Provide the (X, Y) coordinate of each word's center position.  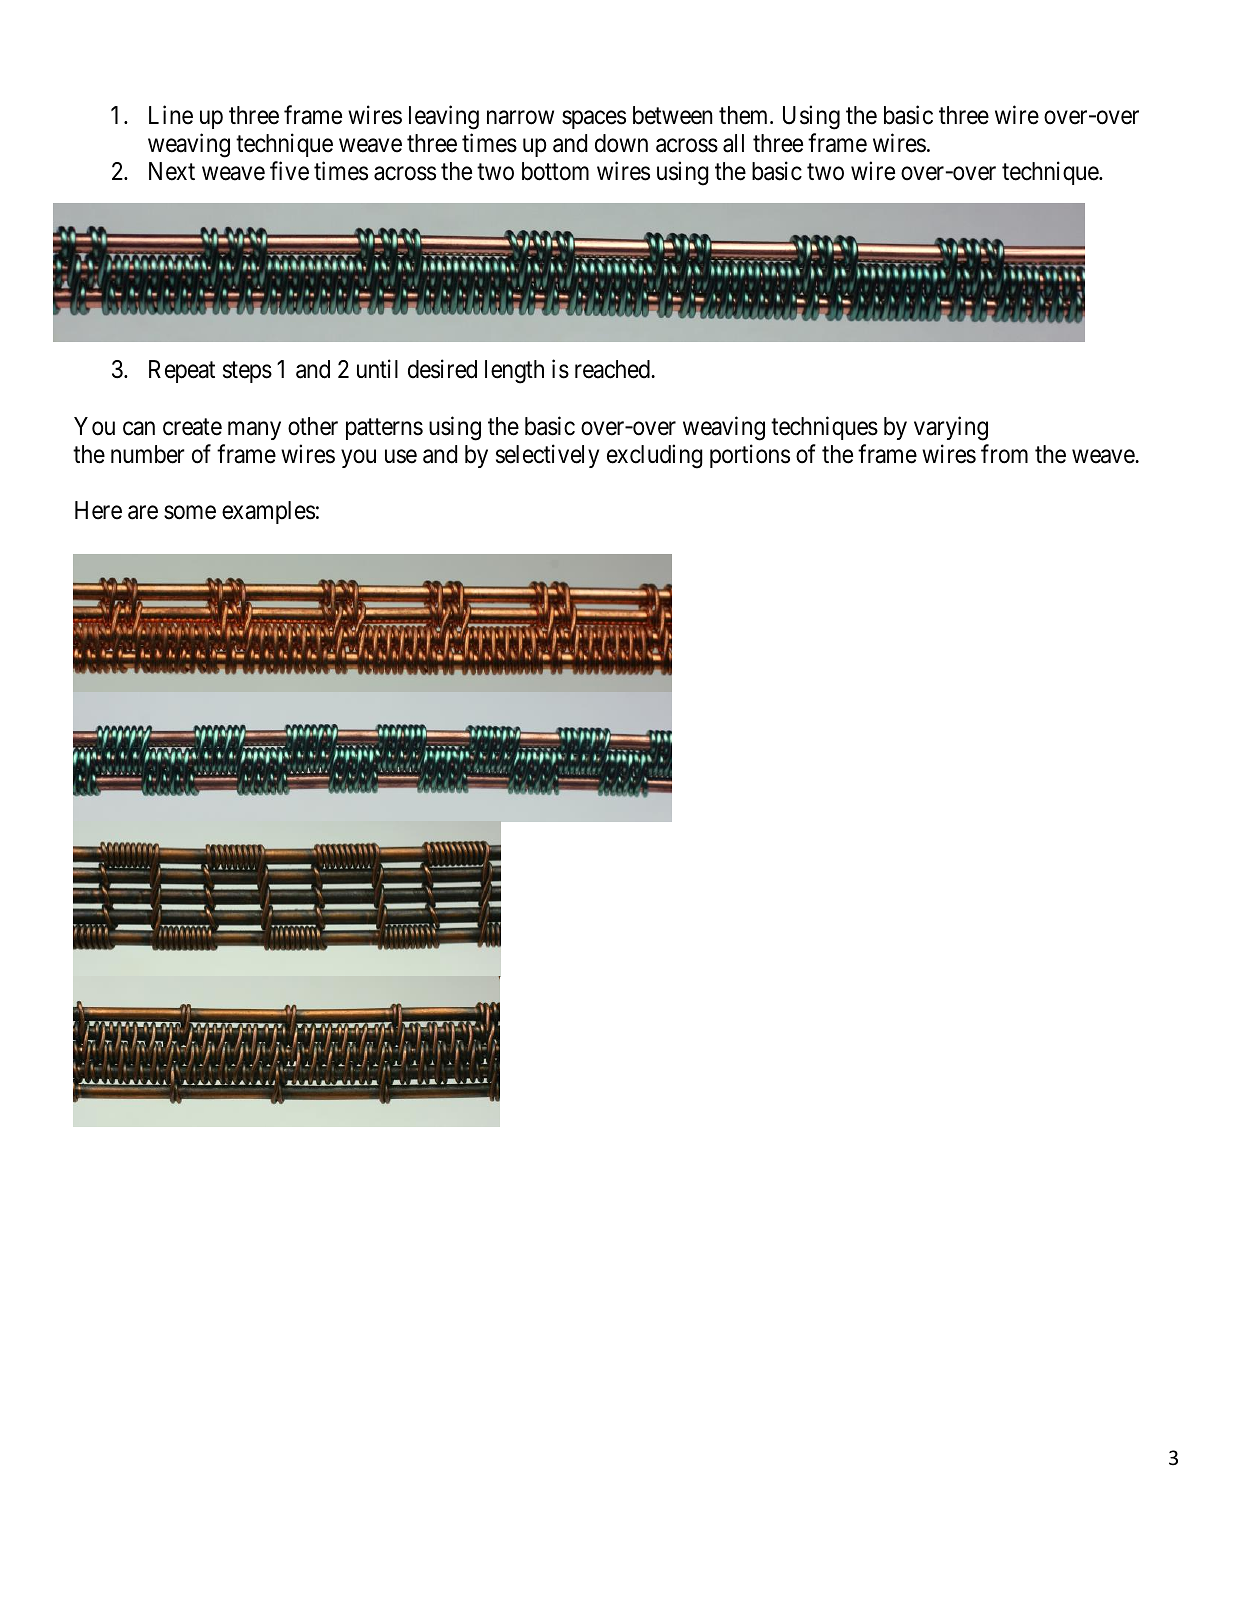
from (1004, 454)
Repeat (182, 371)
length (514, 372)
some (190, 513)
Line (171, 115)
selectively (547, 456)
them (745, 115)
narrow (520, 117)
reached (613, 369)
